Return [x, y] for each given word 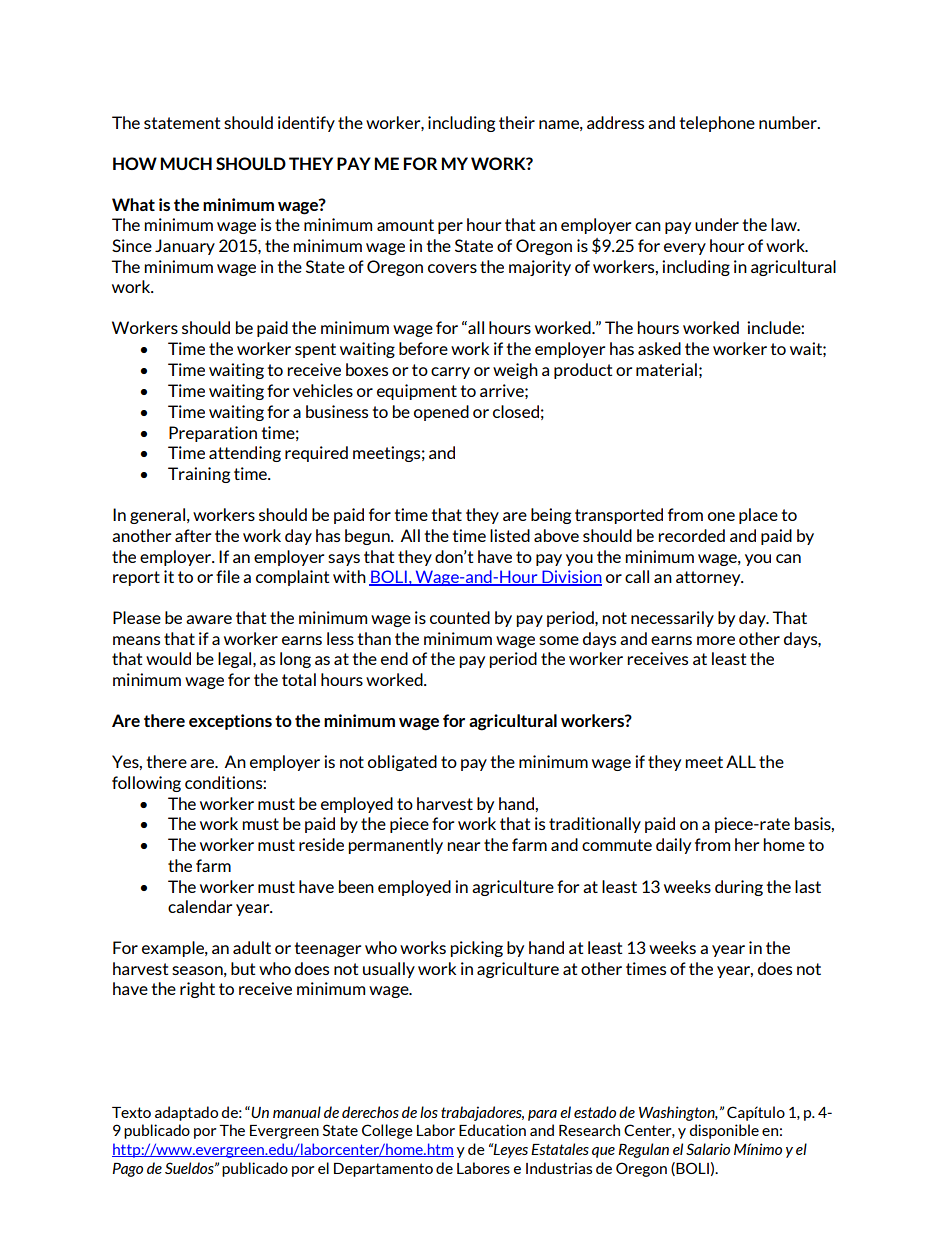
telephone [717, 124]
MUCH [186, 163]
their [517, 122]
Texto [131, 1112]
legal [236, 660]
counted [460, 617]
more [716, 640]
